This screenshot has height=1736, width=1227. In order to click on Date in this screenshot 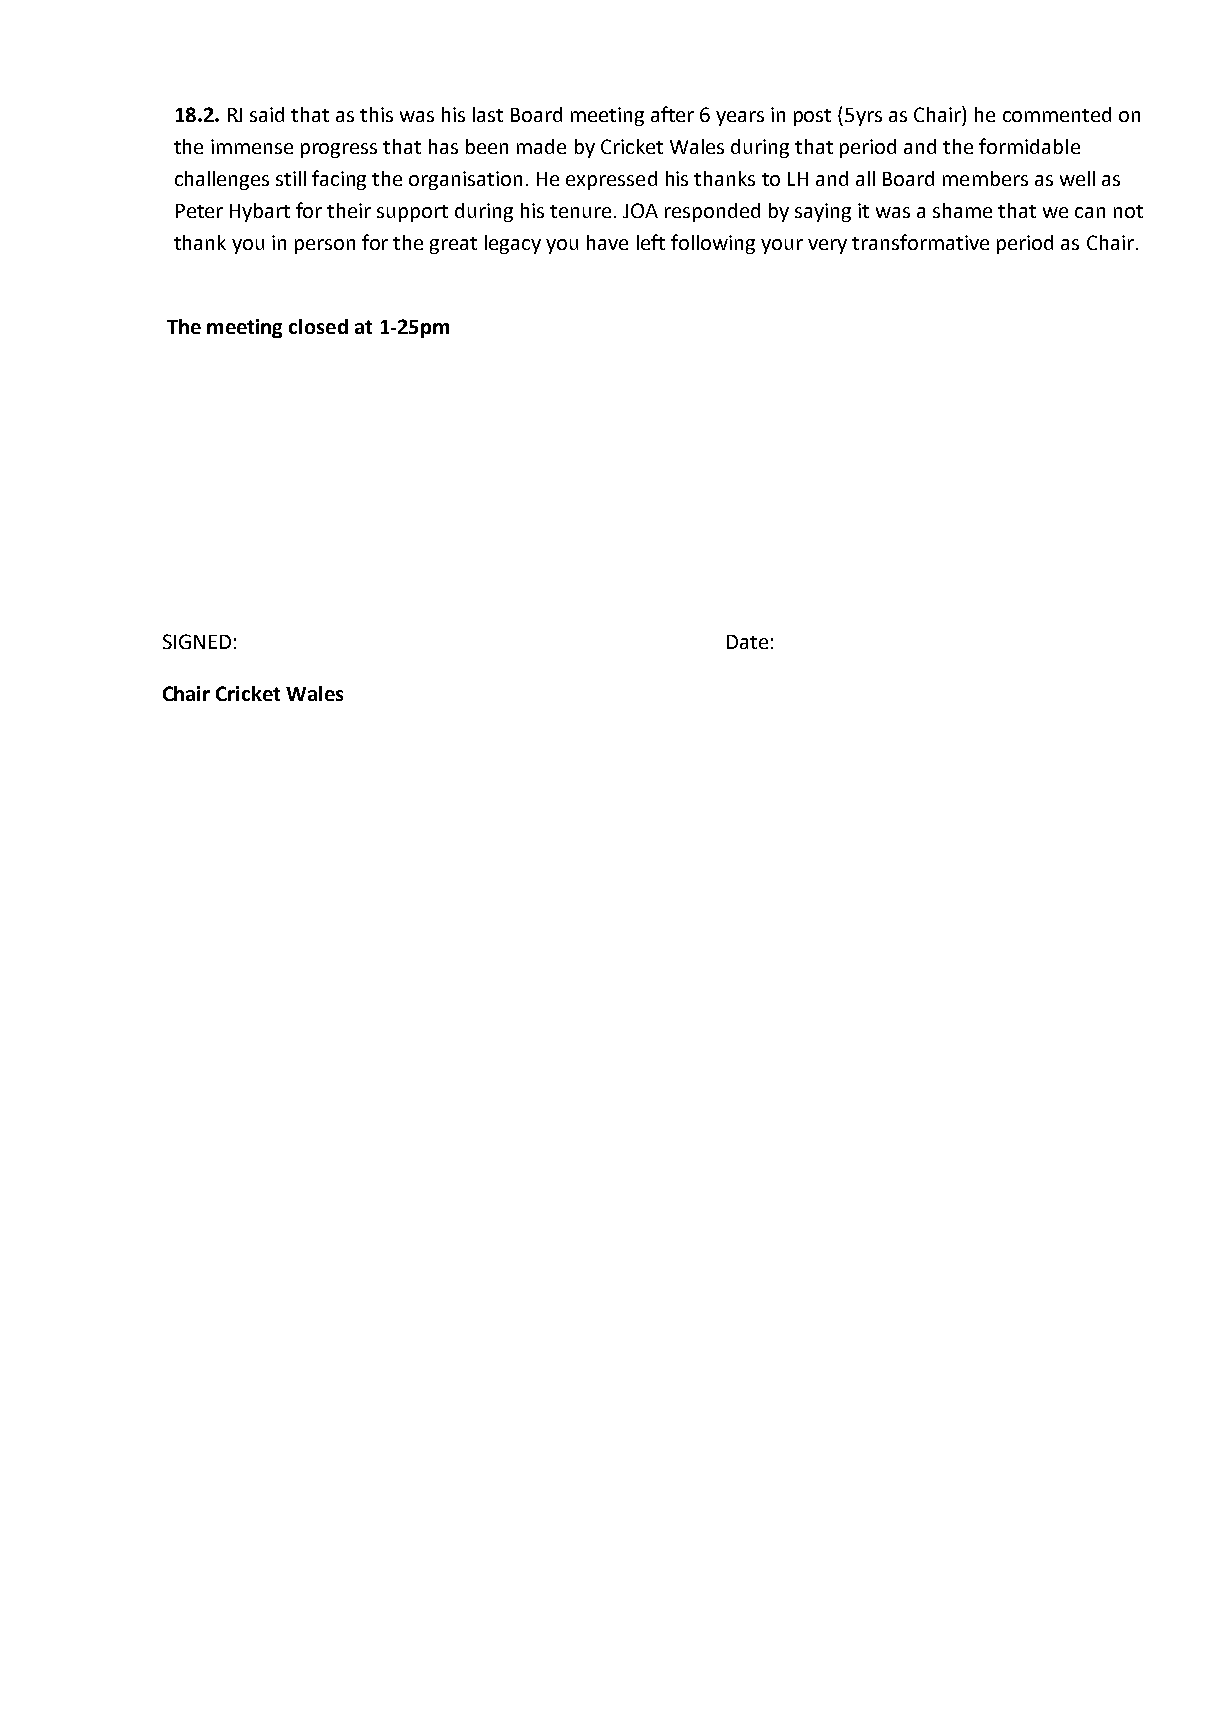, I will do `click(747, 642)`.
